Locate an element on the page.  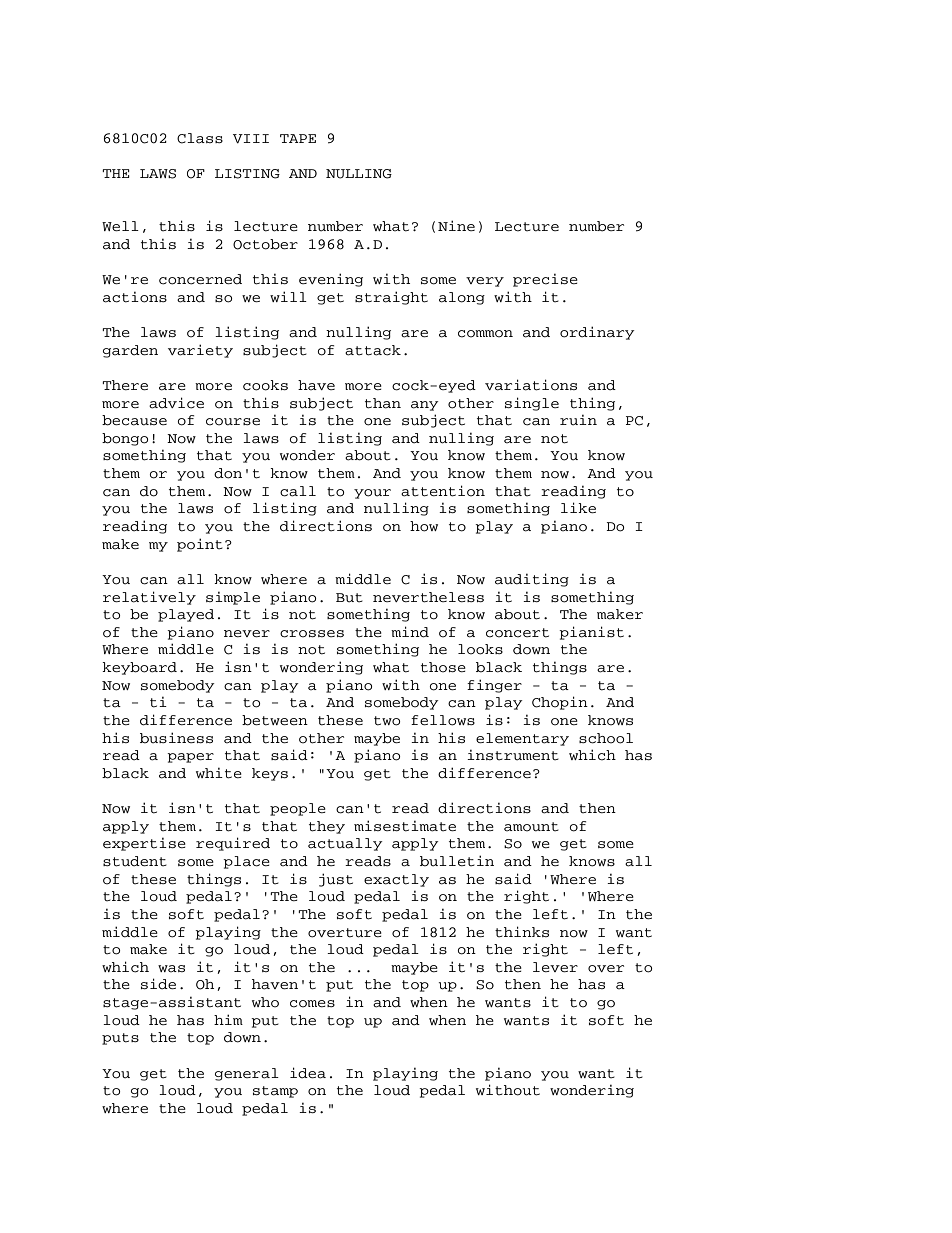
your is located at coordinates (372, 494).
